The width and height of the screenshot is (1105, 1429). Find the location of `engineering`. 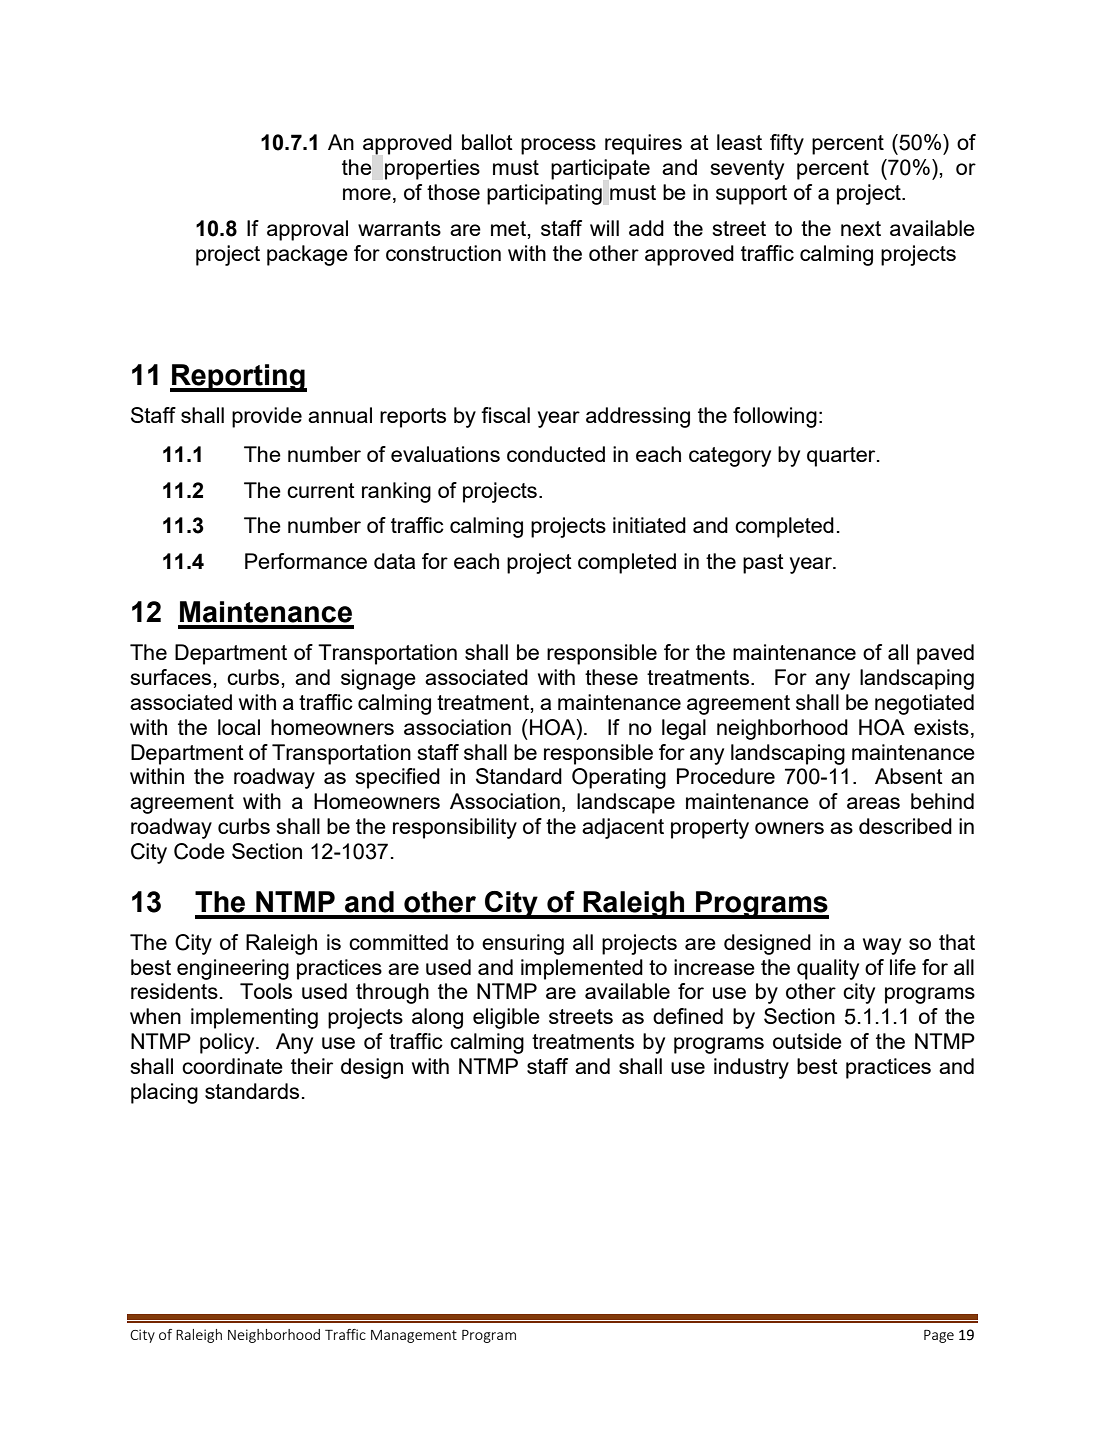

engineering is located at coordinates (233, 969).
